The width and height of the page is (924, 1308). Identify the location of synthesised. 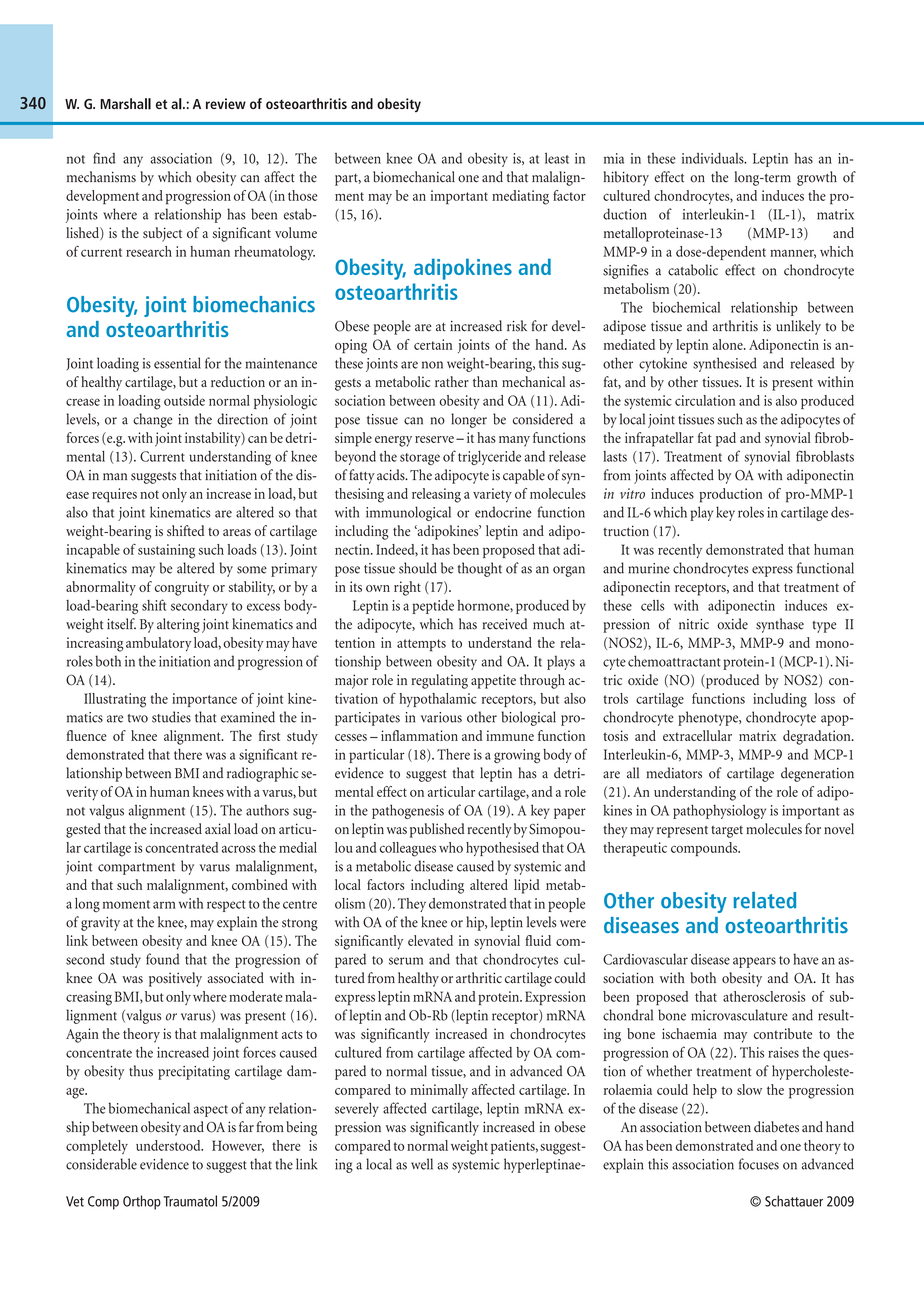
(725, 364).
